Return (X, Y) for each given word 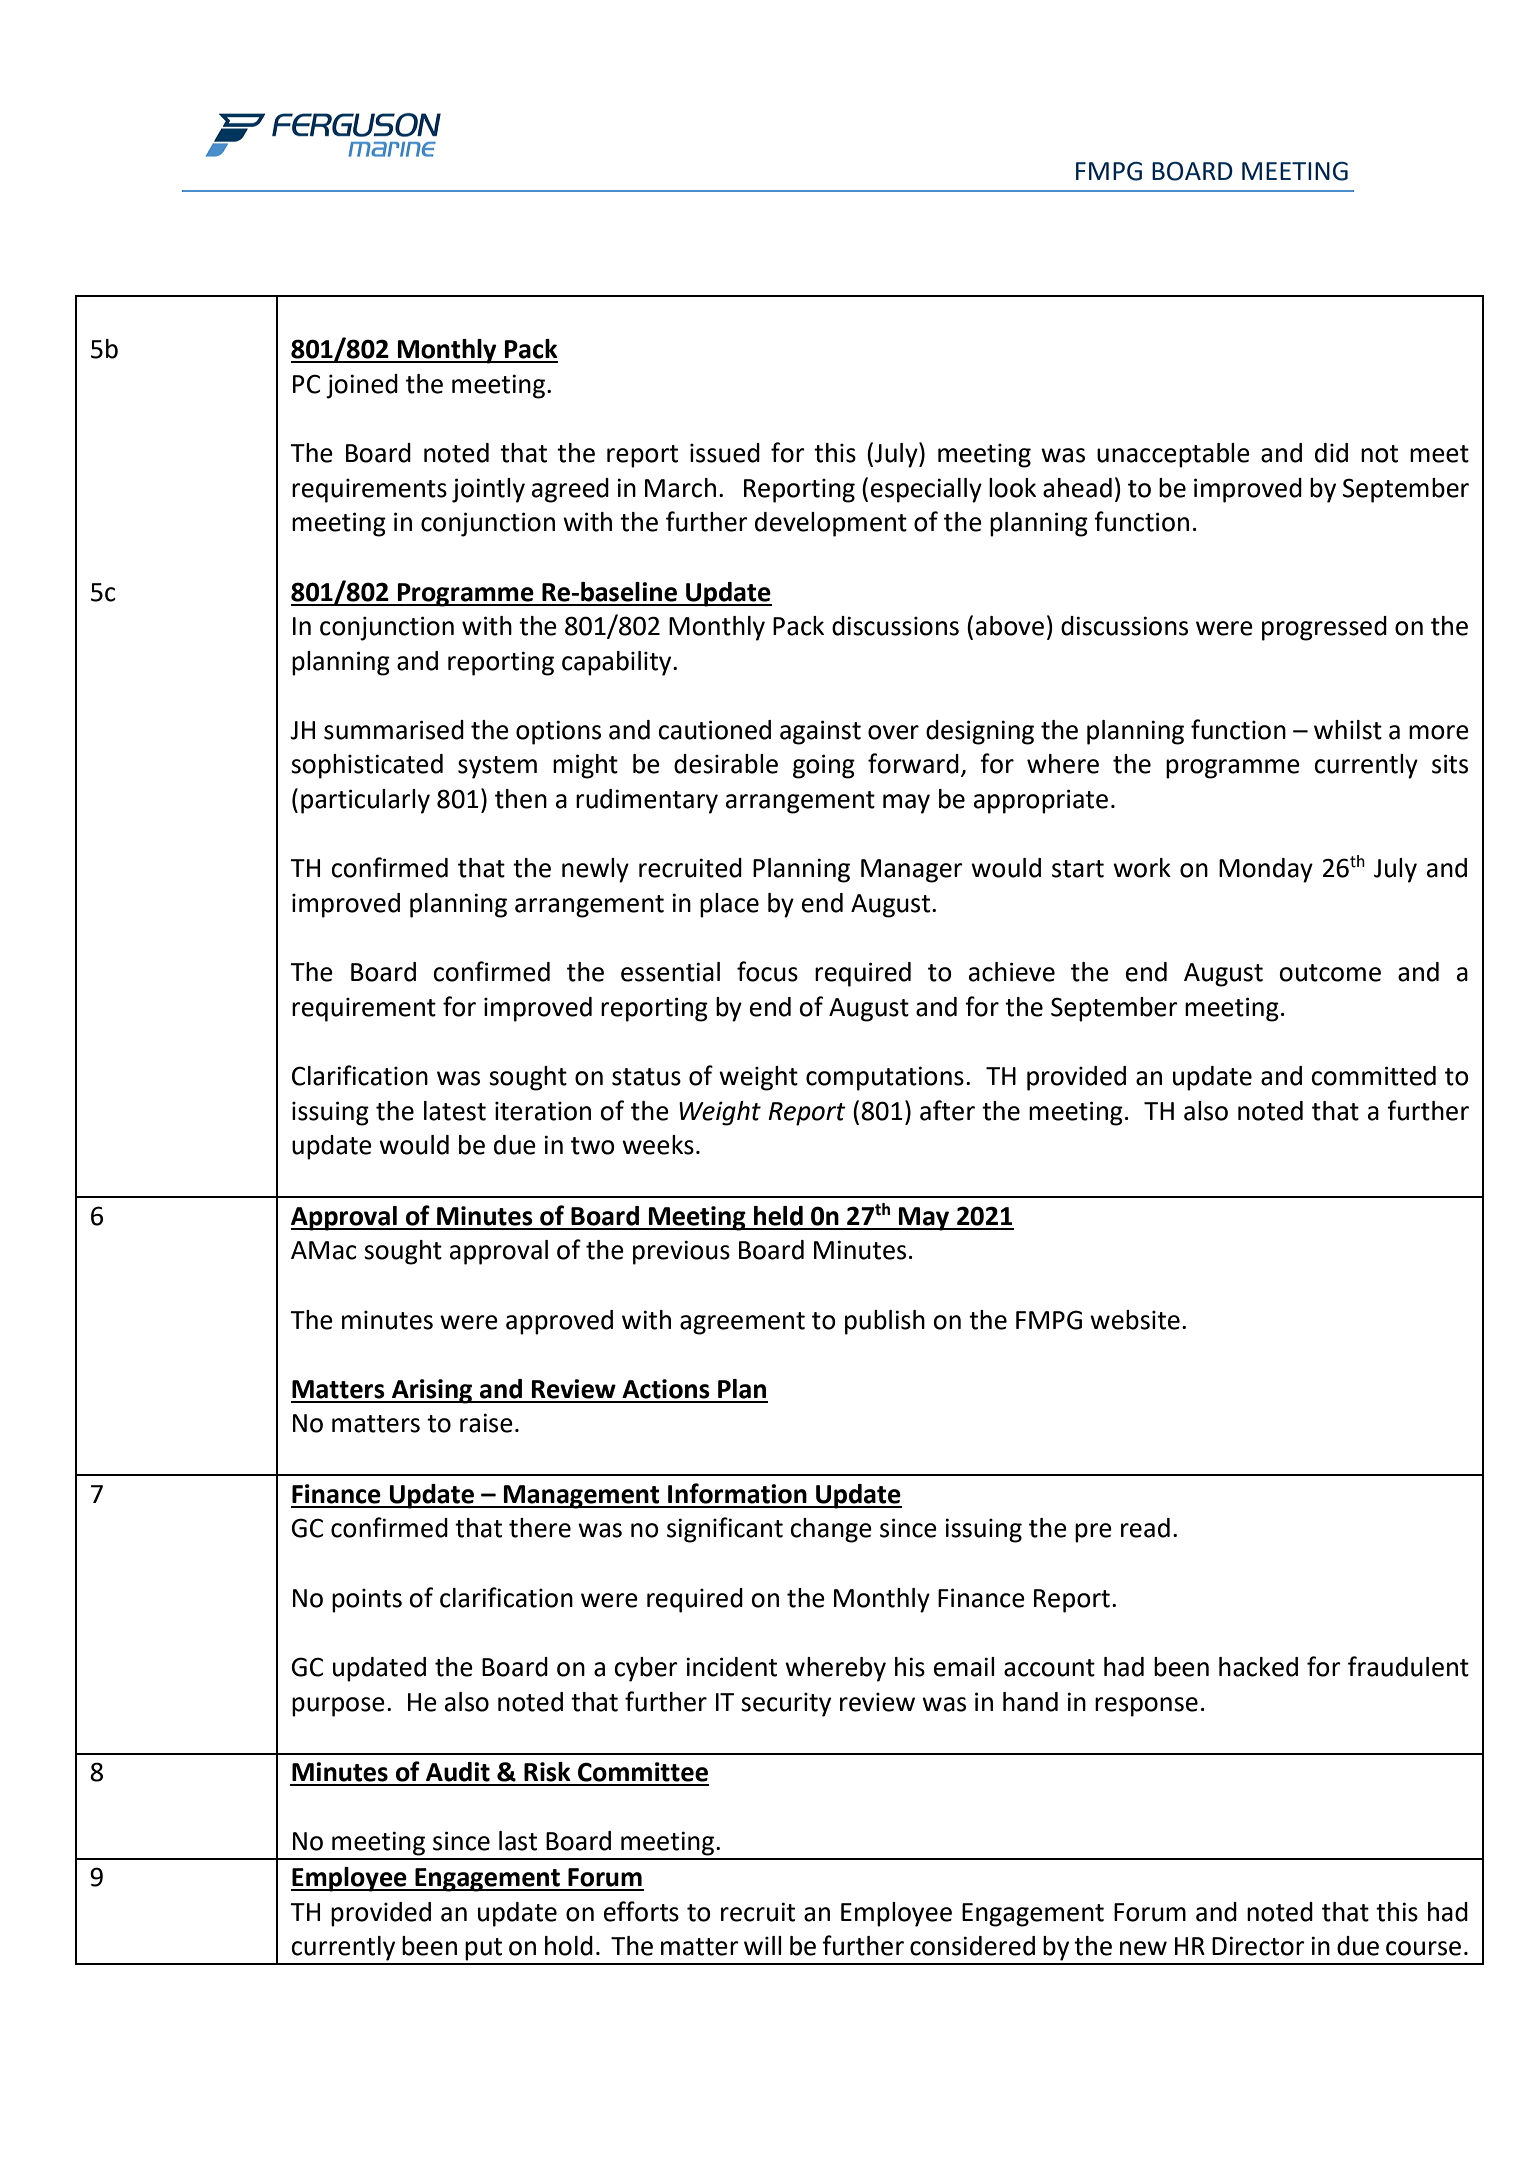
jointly (488, 490)
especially (926, 490)
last (518, 1841)
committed (1373, 1076)
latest (455, 1111)
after (947, 1110)
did (1331, 453)
